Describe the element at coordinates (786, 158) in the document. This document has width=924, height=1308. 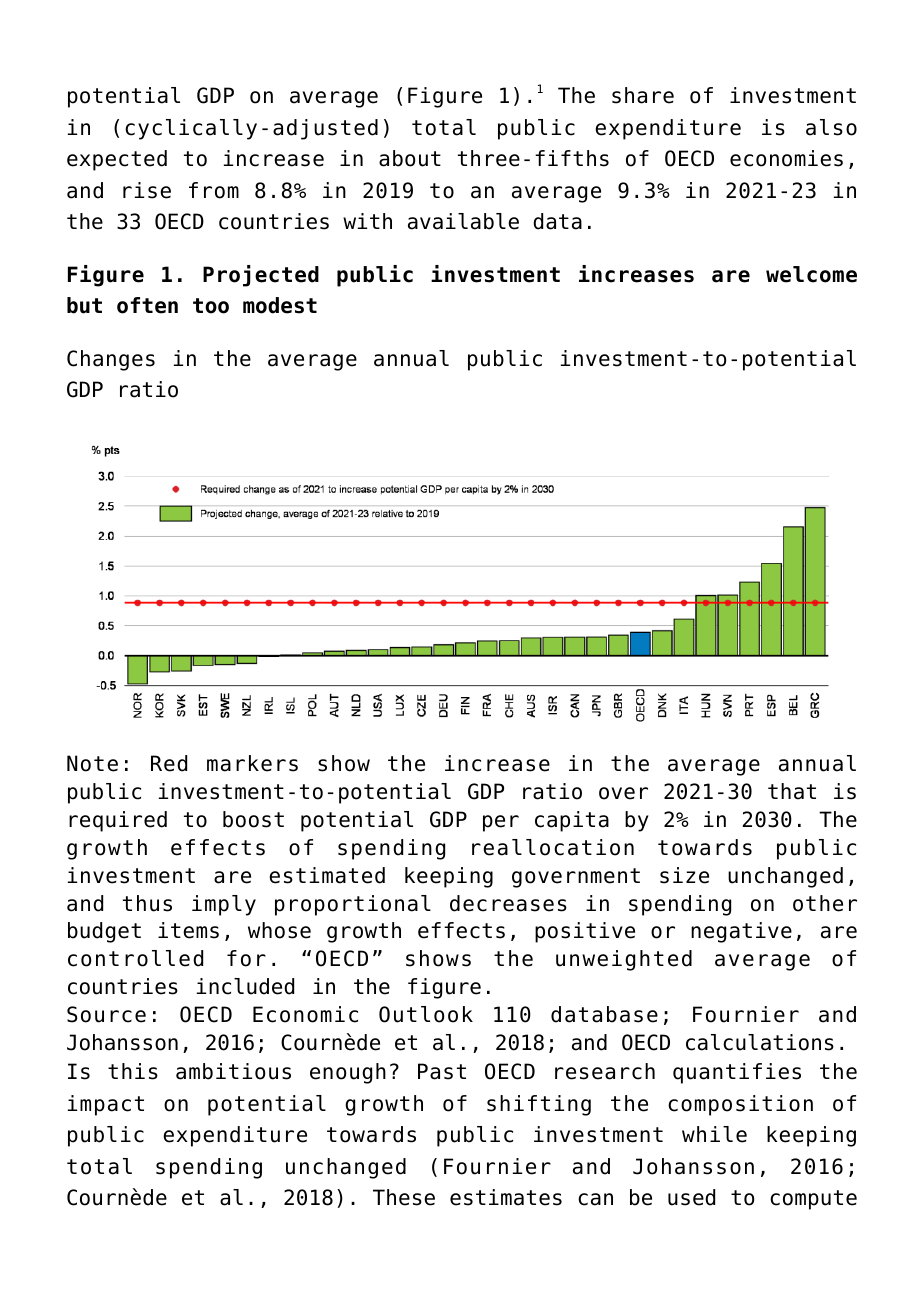
I see `economies` at that location.
